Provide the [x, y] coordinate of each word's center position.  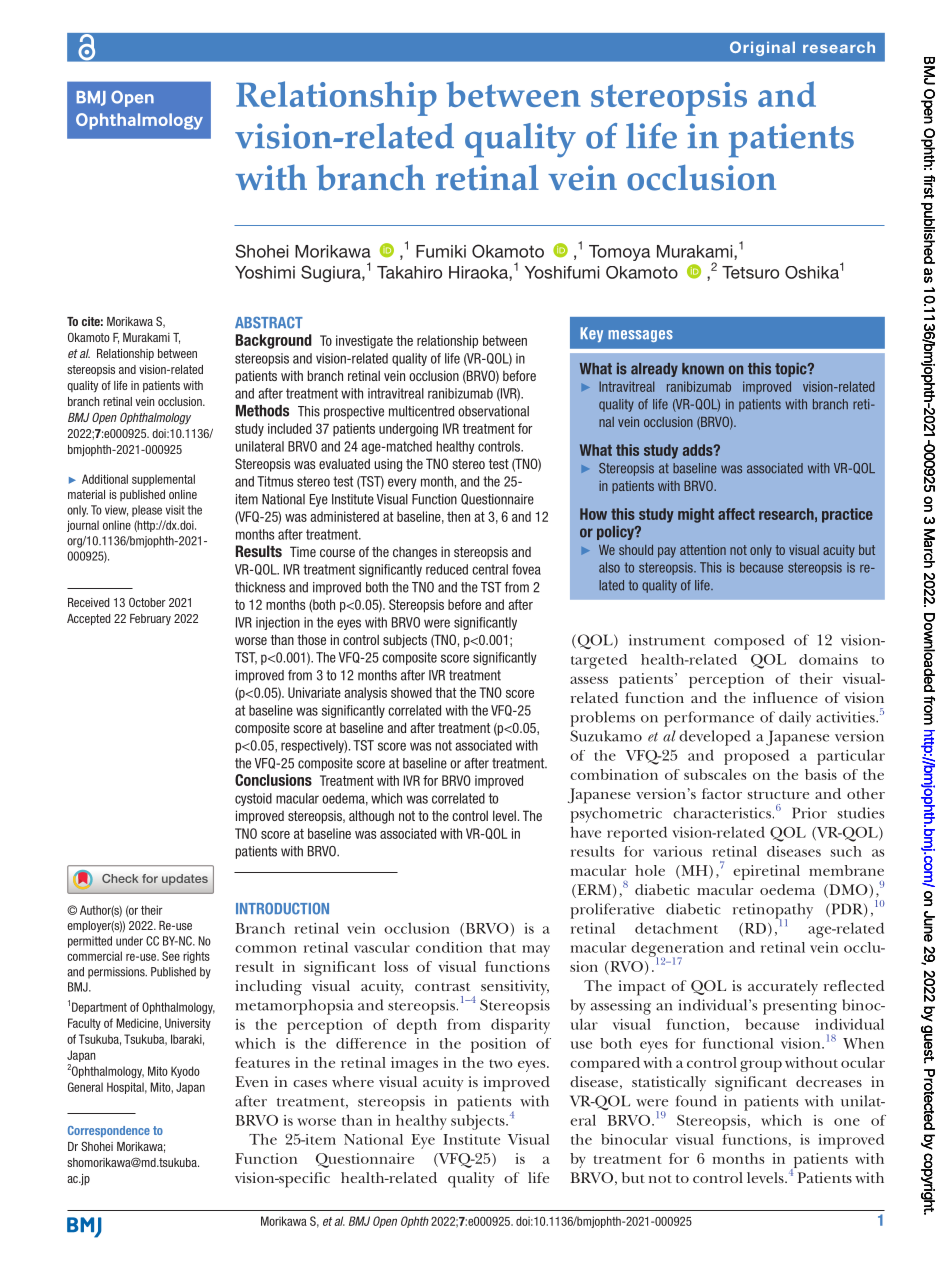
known [703, 369]
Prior [809, 813]
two [501, 1063]
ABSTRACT [269, 323]
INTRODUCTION [282, 909]
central [490, 569]
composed [749, 642]
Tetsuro [750, 272]
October [147, 602]
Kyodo [185, 1072]
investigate [364, 342]
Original [762, 48]
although [371, 817]
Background [274, 341]
